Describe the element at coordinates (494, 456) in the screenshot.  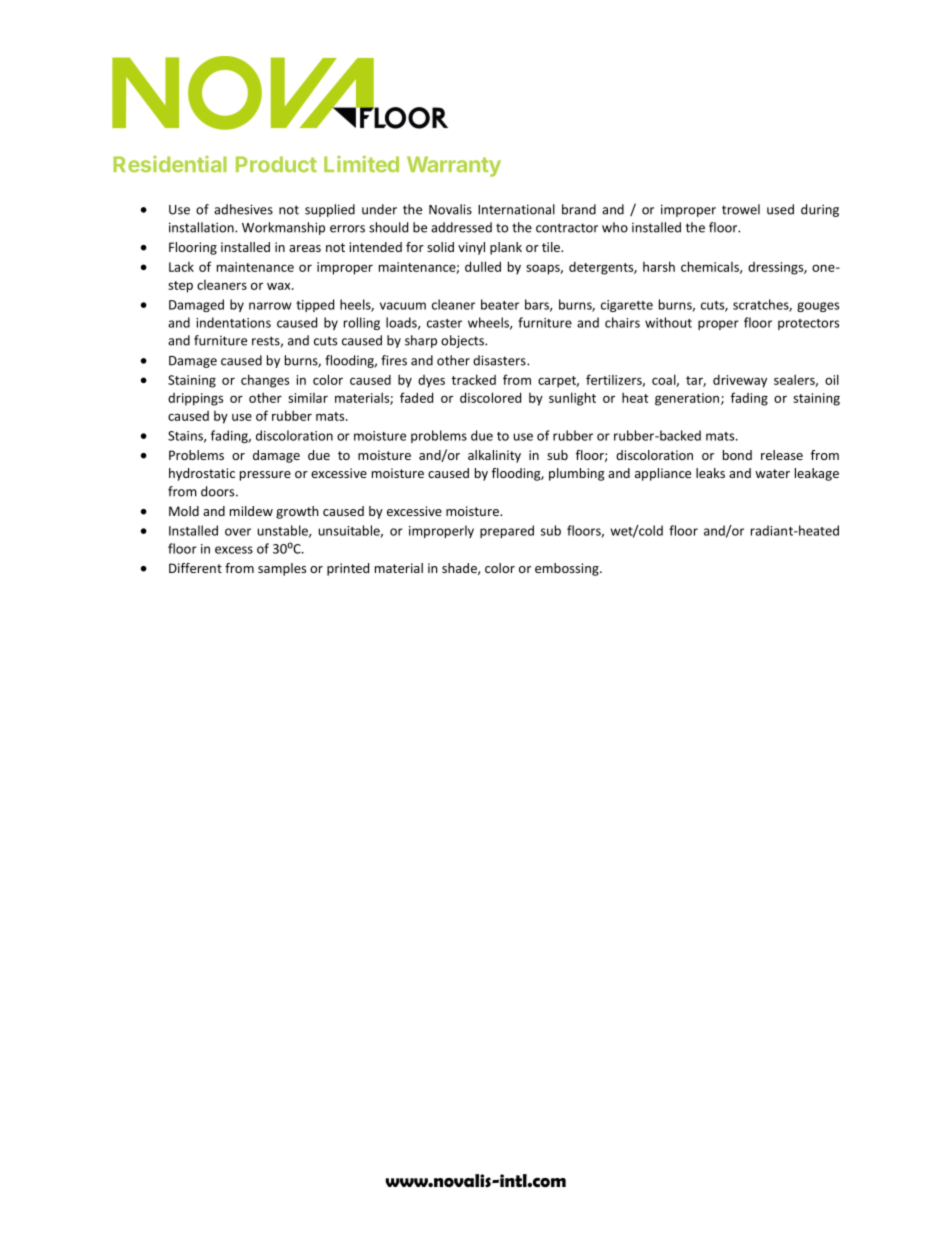
I see `alkalinity` at that location.
